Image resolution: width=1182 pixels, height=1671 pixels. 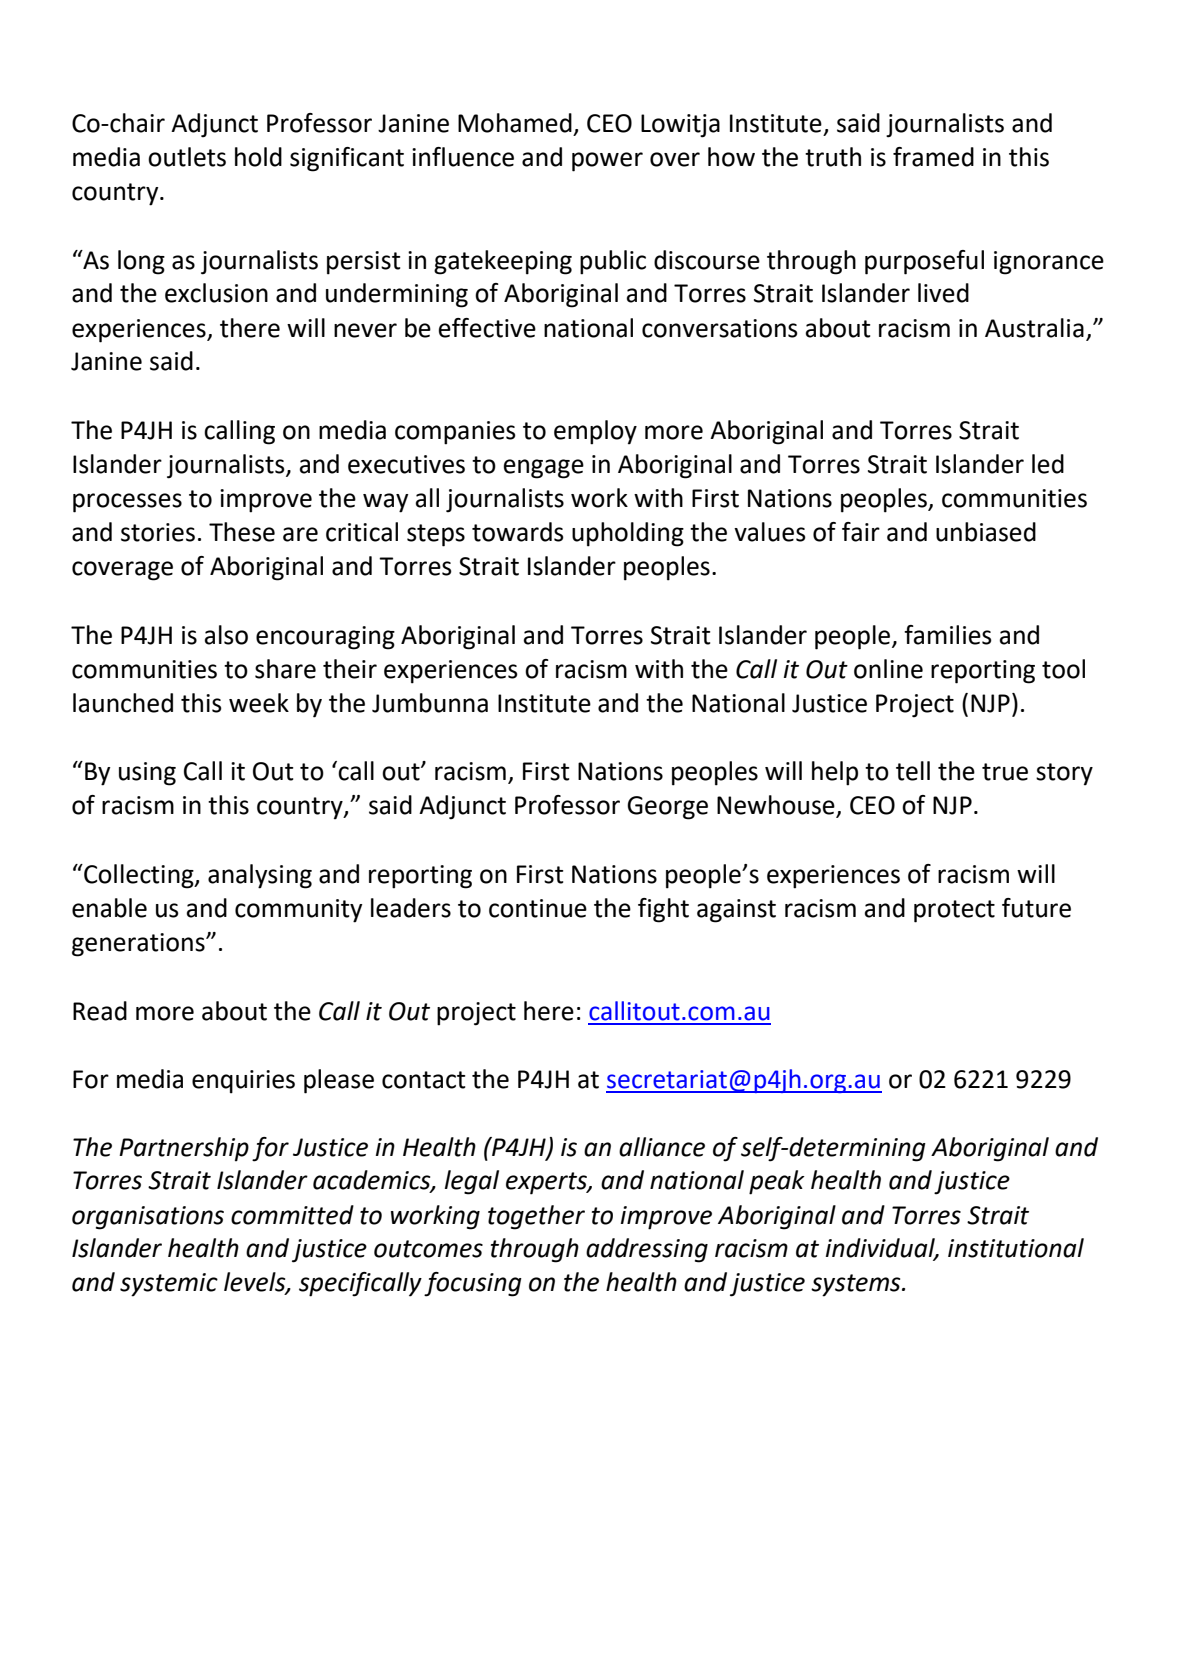 I want to click on addressing, so click(x=647, y=1250).
